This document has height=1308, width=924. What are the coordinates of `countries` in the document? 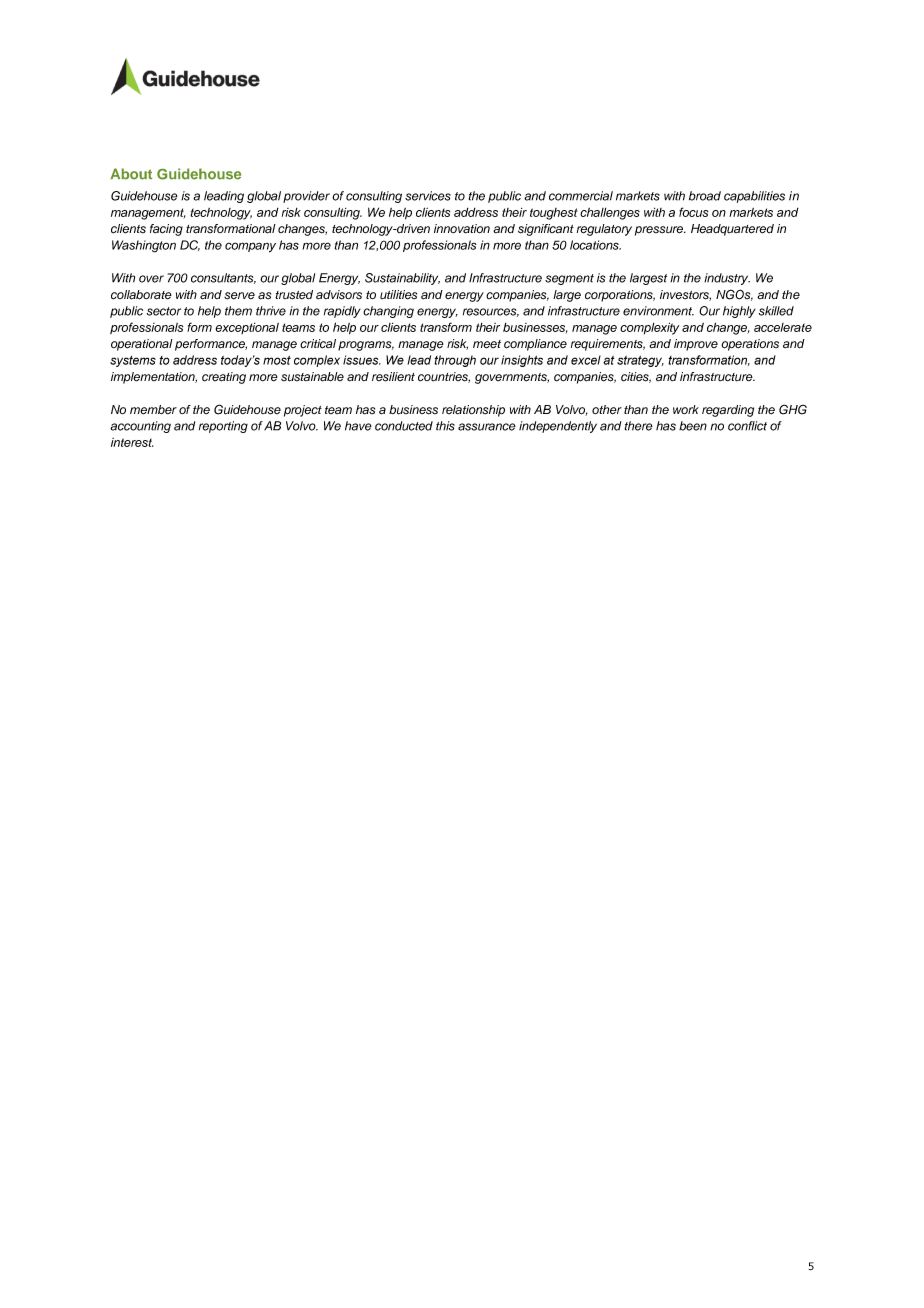 It's located at (444, 377).
